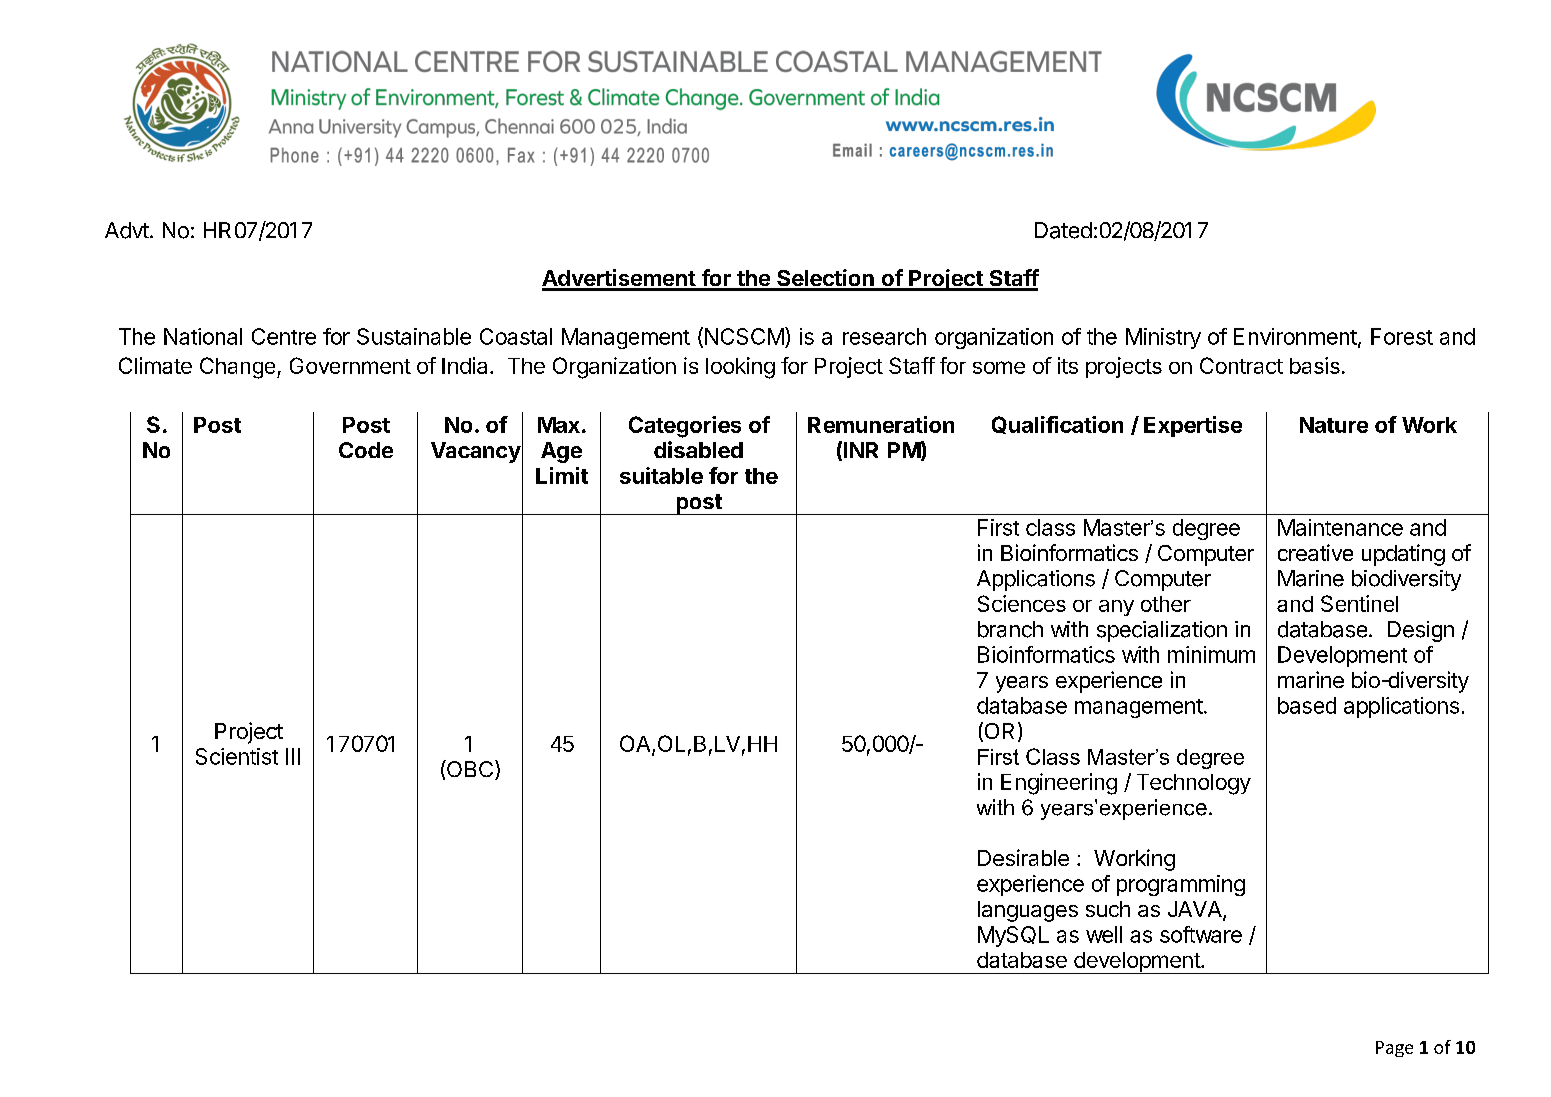  What do you see at coordinates (293, 756) in the image?
I see `III` at bounding box center [293, 756].
